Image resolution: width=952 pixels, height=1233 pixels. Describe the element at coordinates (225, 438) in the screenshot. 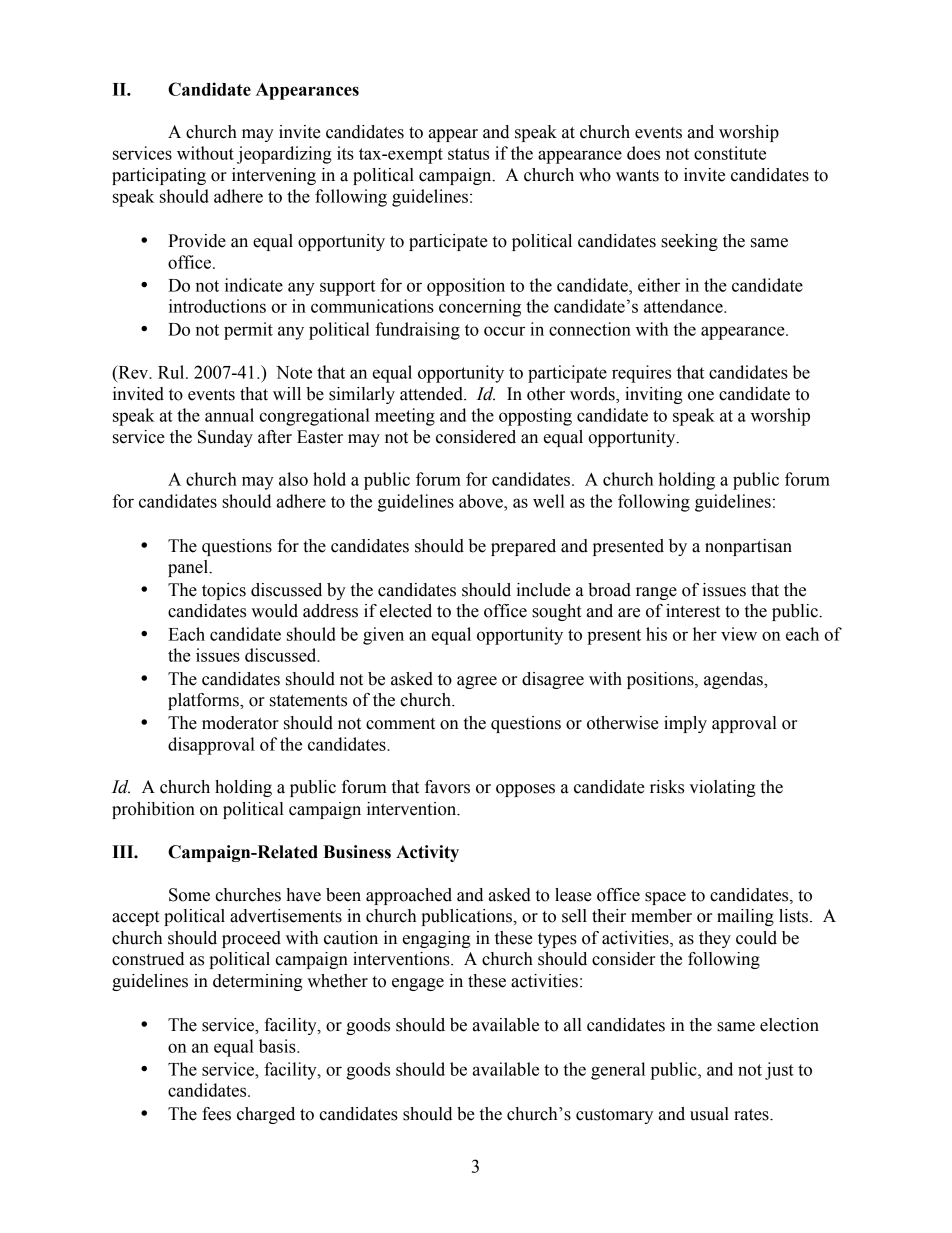

I see `Sunday` at that location.
